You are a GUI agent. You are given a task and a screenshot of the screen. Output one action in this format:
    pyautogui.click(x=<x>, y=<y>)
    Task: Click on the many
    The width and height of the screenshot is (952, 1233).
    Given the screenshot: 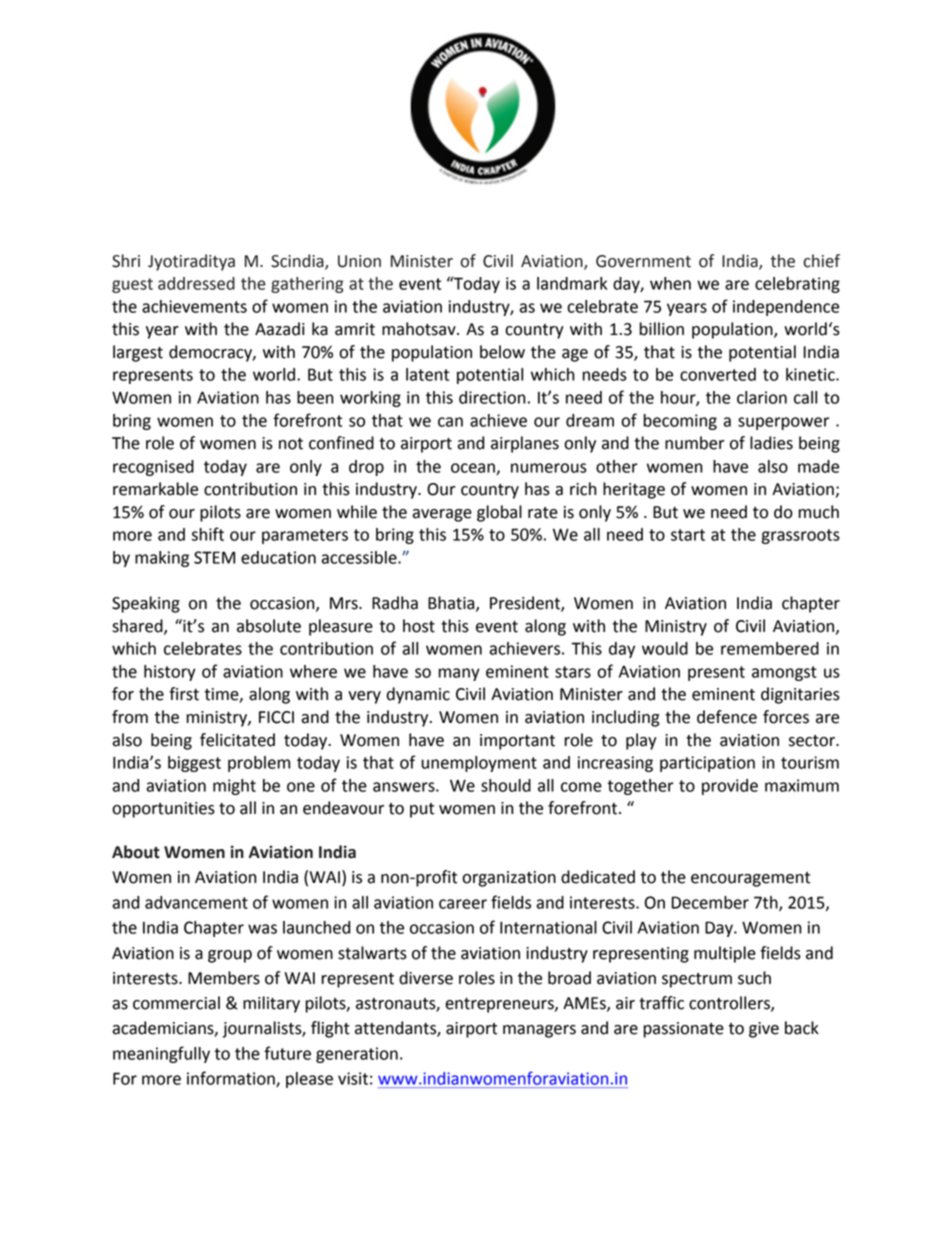 What is the action you would take?
    pyautogui.click(x=459, y=674)
